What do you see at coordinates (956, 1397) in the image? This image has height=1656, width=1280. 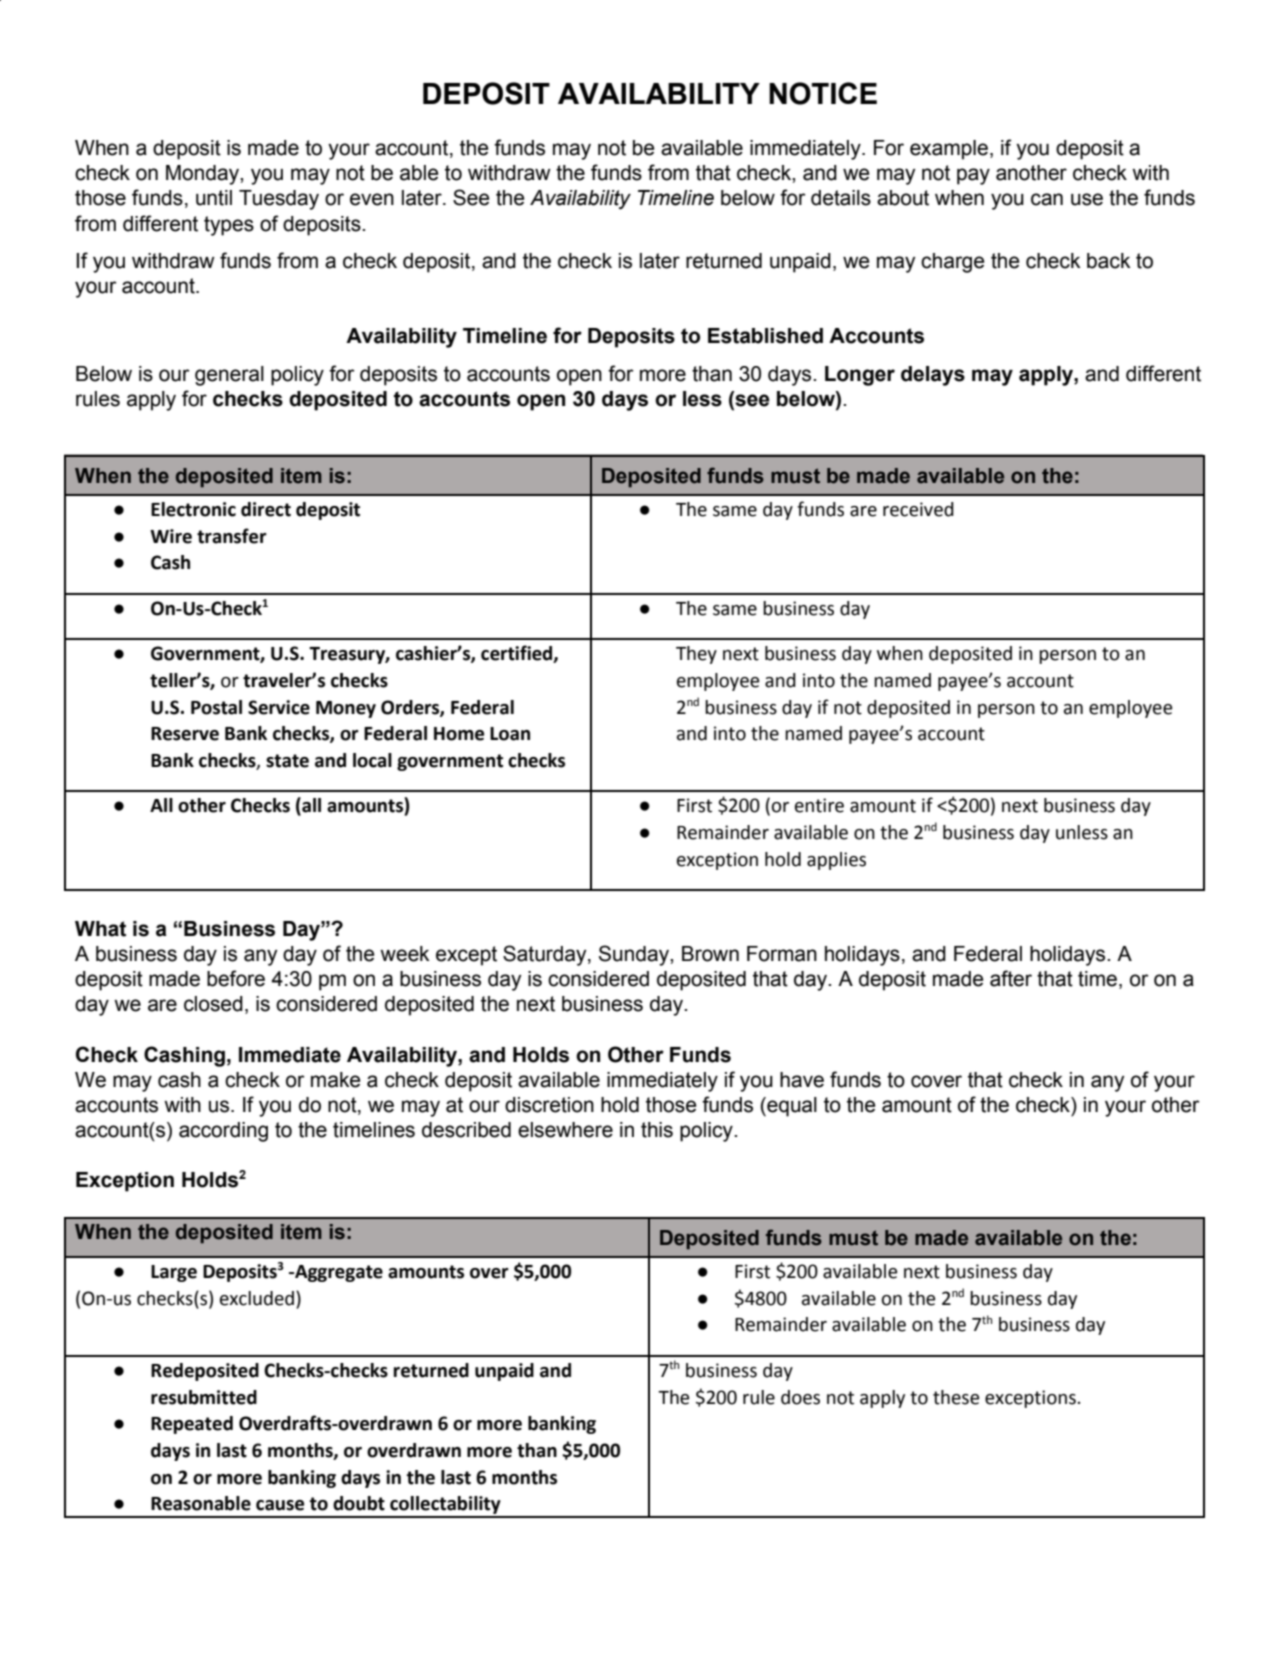 I see `these` at bounding box center [956, 1397].
